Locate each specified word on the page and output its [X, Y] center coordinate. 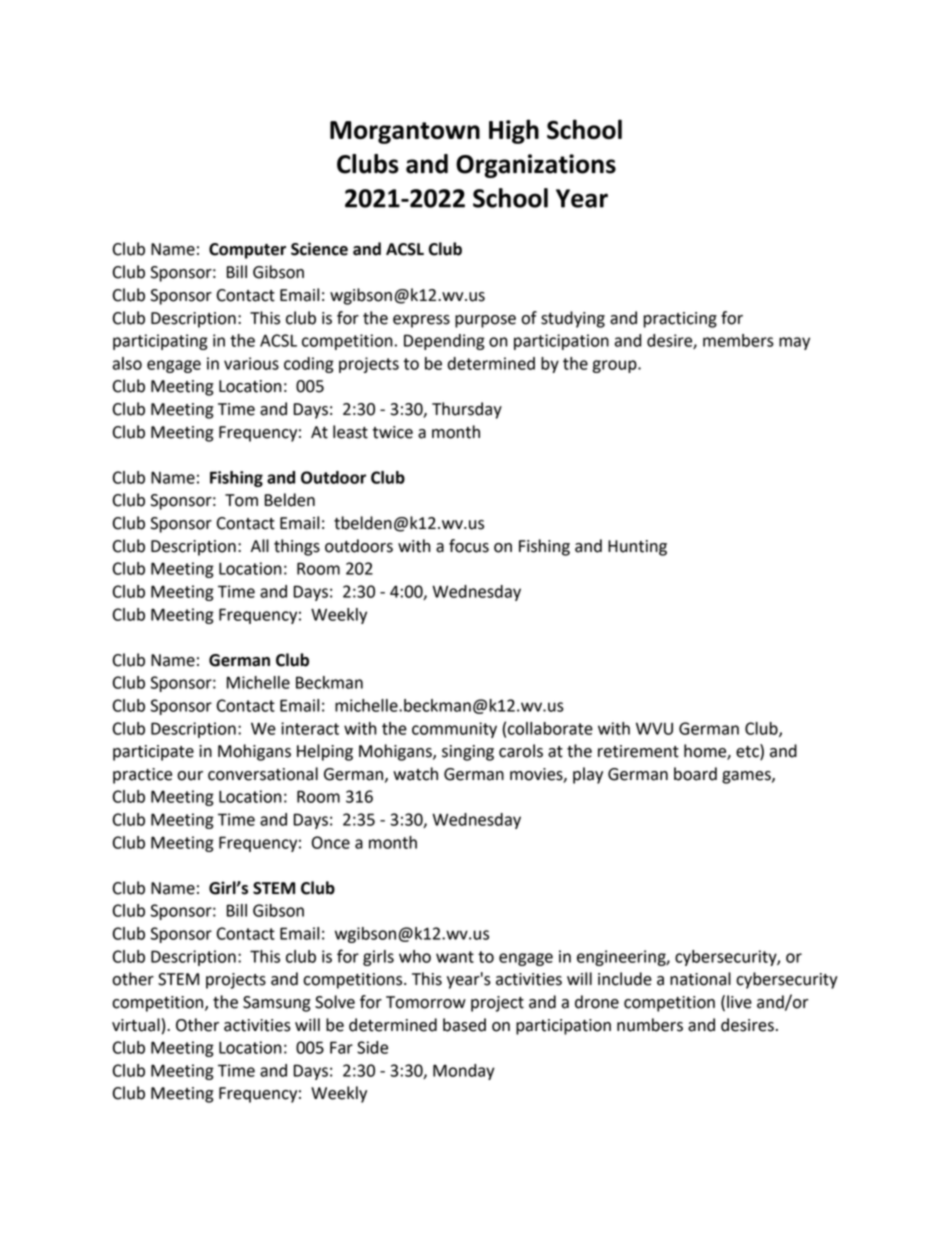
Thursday [467, 410]
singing [468, 753]
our [190, 776]
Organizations [536, 166]
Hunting [637, 548]
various [251, 363]
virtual [136, 1025]
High [514, 131]
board [695, 774]
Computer [247, 251]
